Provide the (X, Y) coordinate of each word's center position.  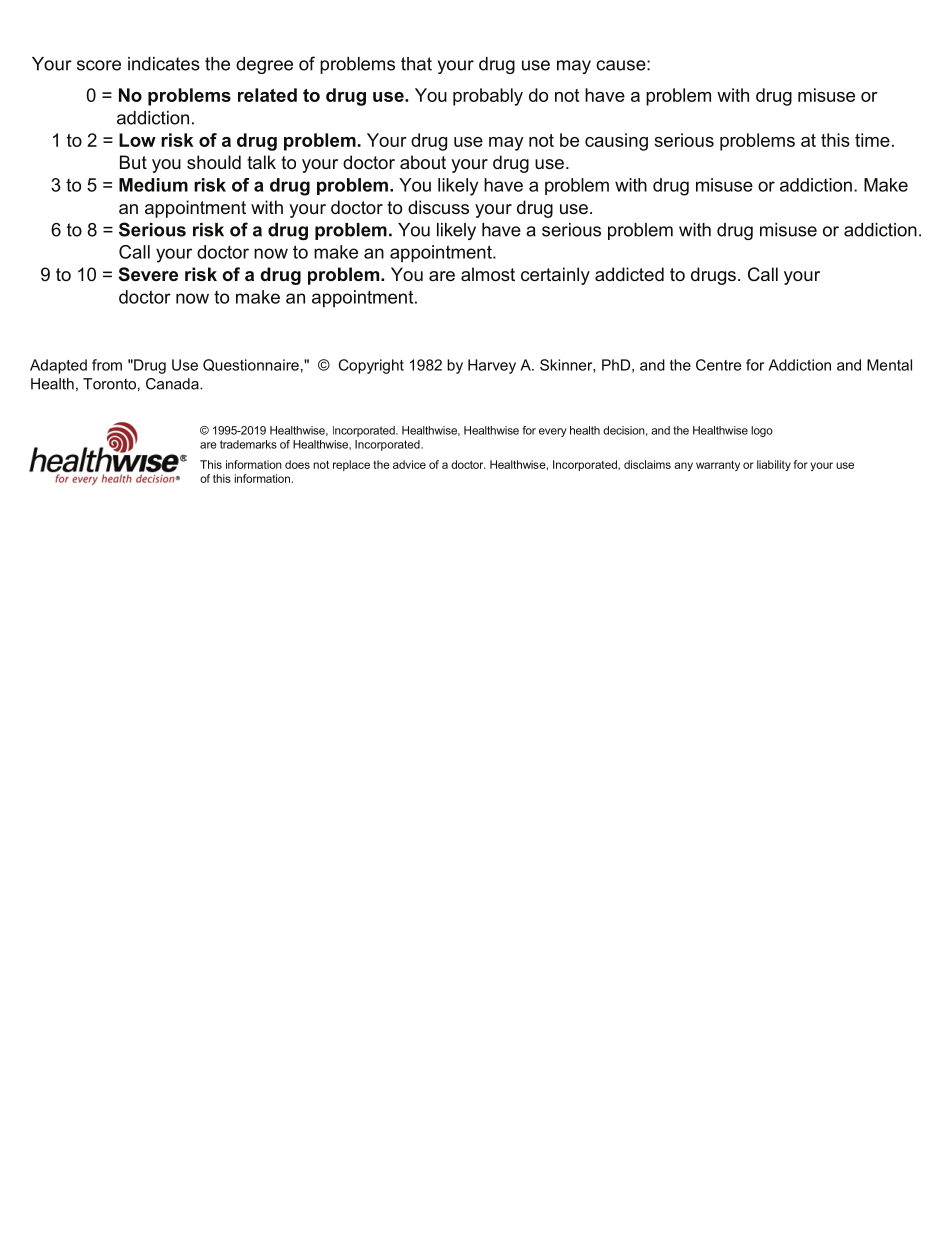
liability (774, 465)
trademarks (248, 444)
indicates (164, 64)
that (416, 64)
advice (409, 464)
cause (622, 65)
